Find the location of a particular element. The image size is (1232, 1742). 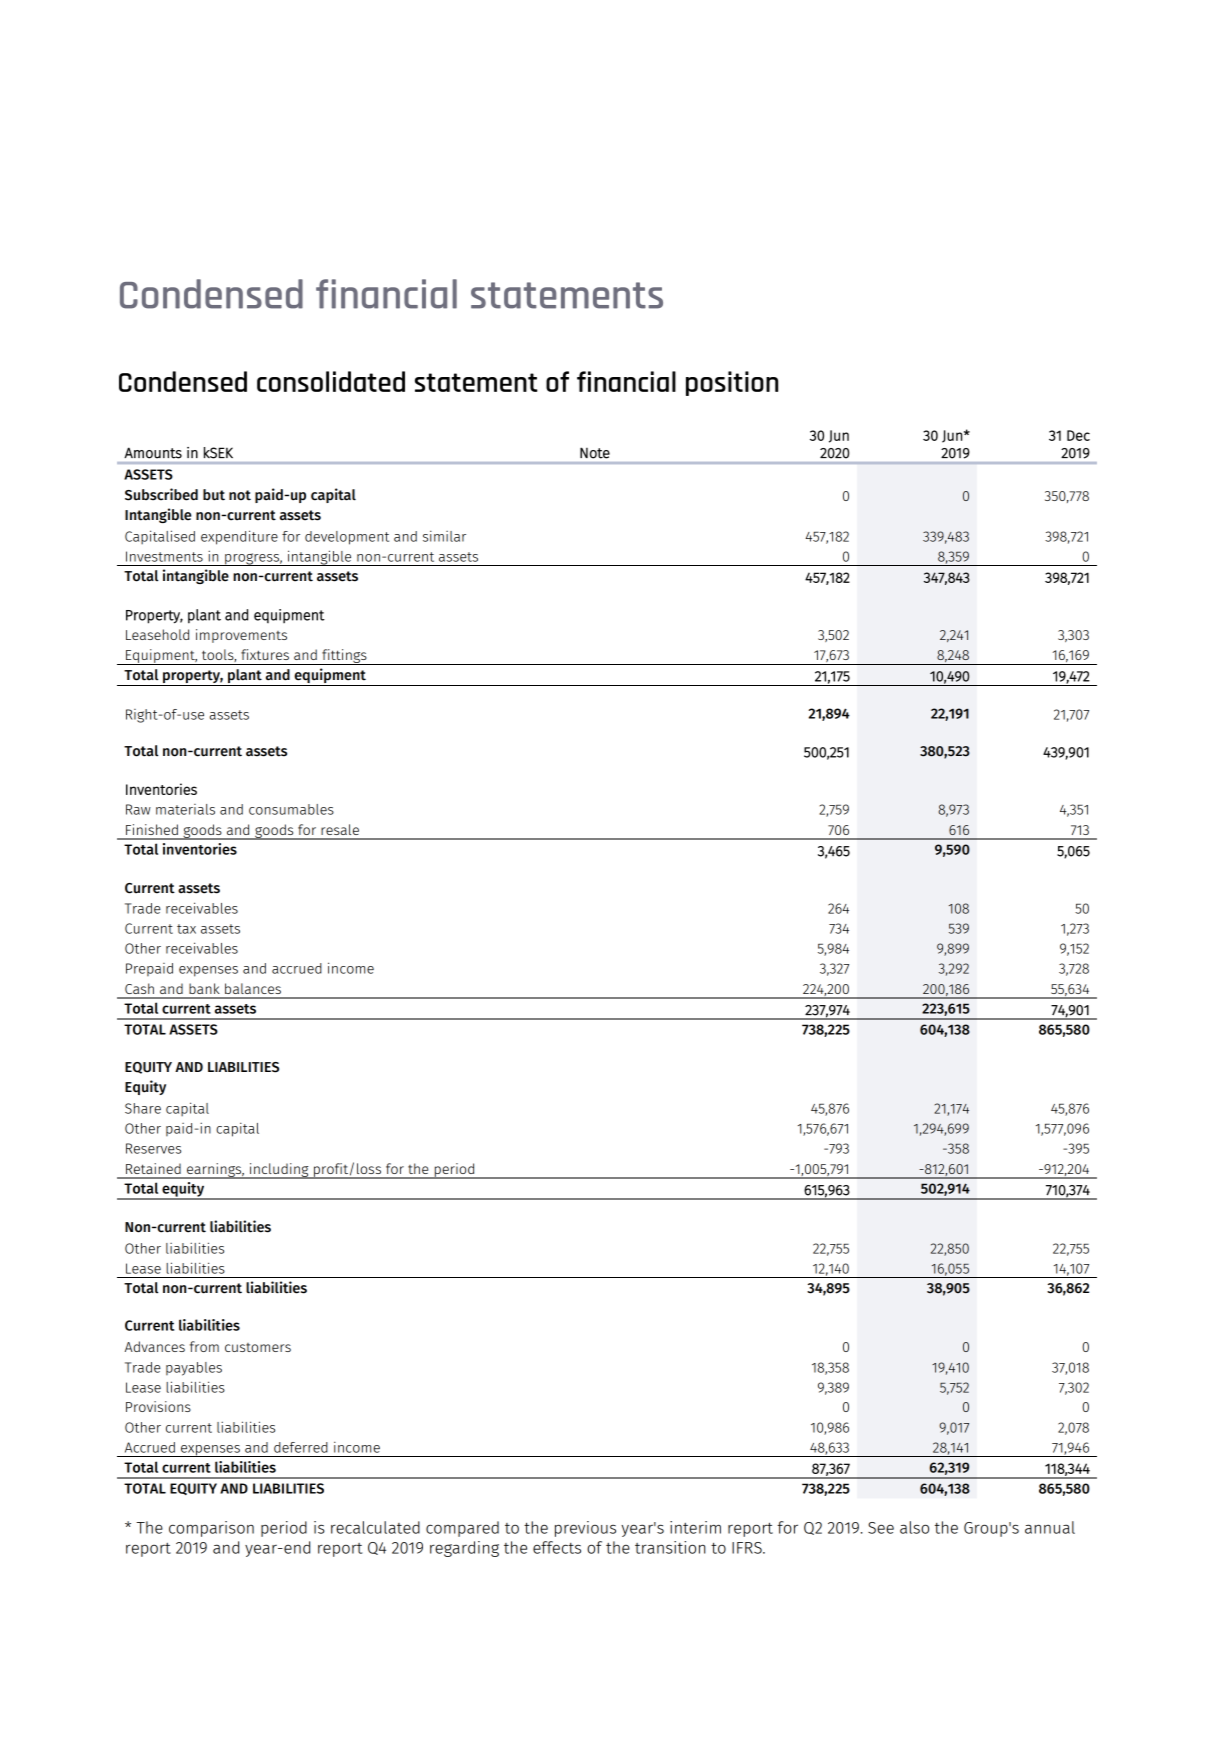

consolidated is located at coordinates (331, 381).
